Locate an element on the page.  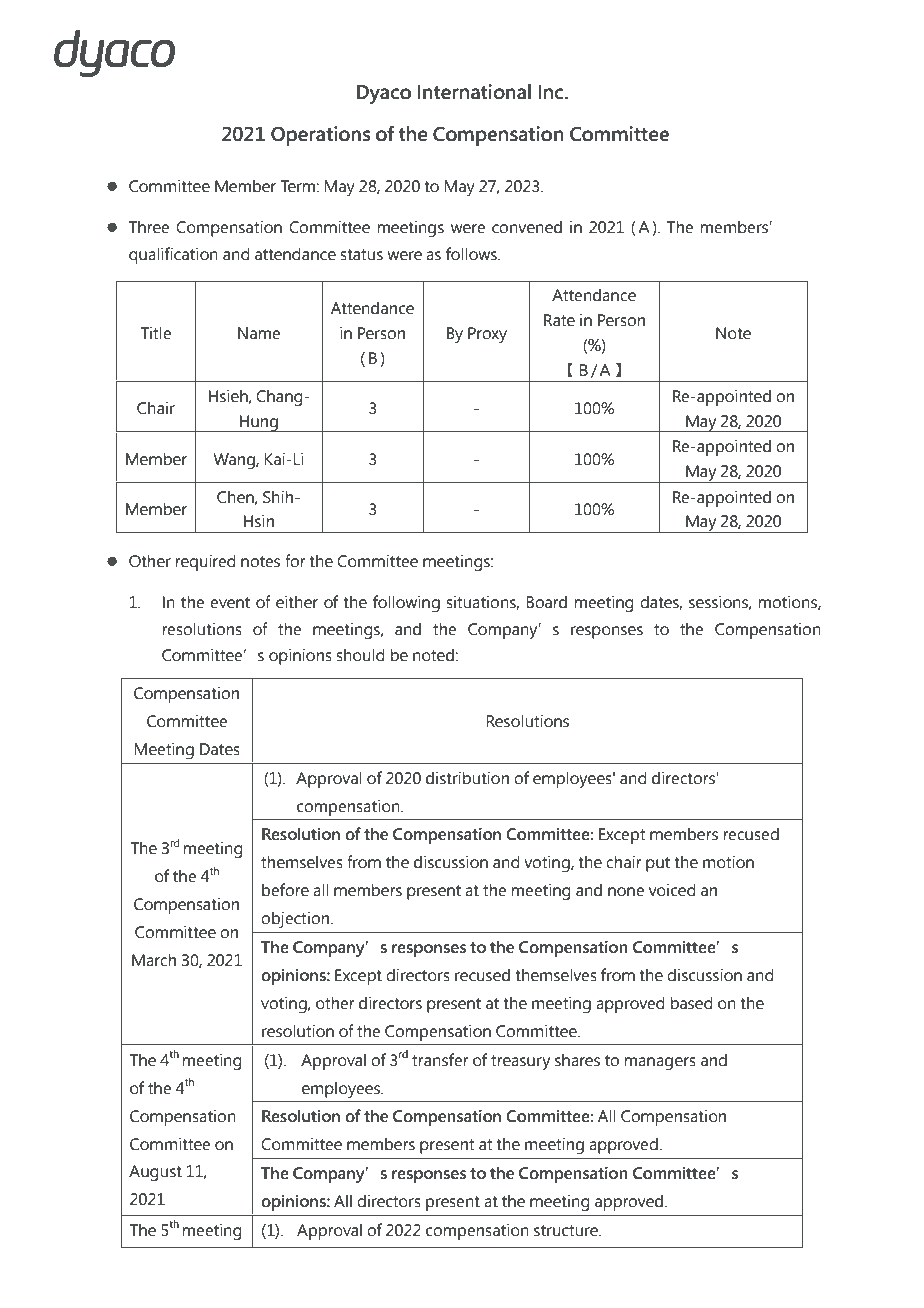
put is located at coordinates (658, 864).
